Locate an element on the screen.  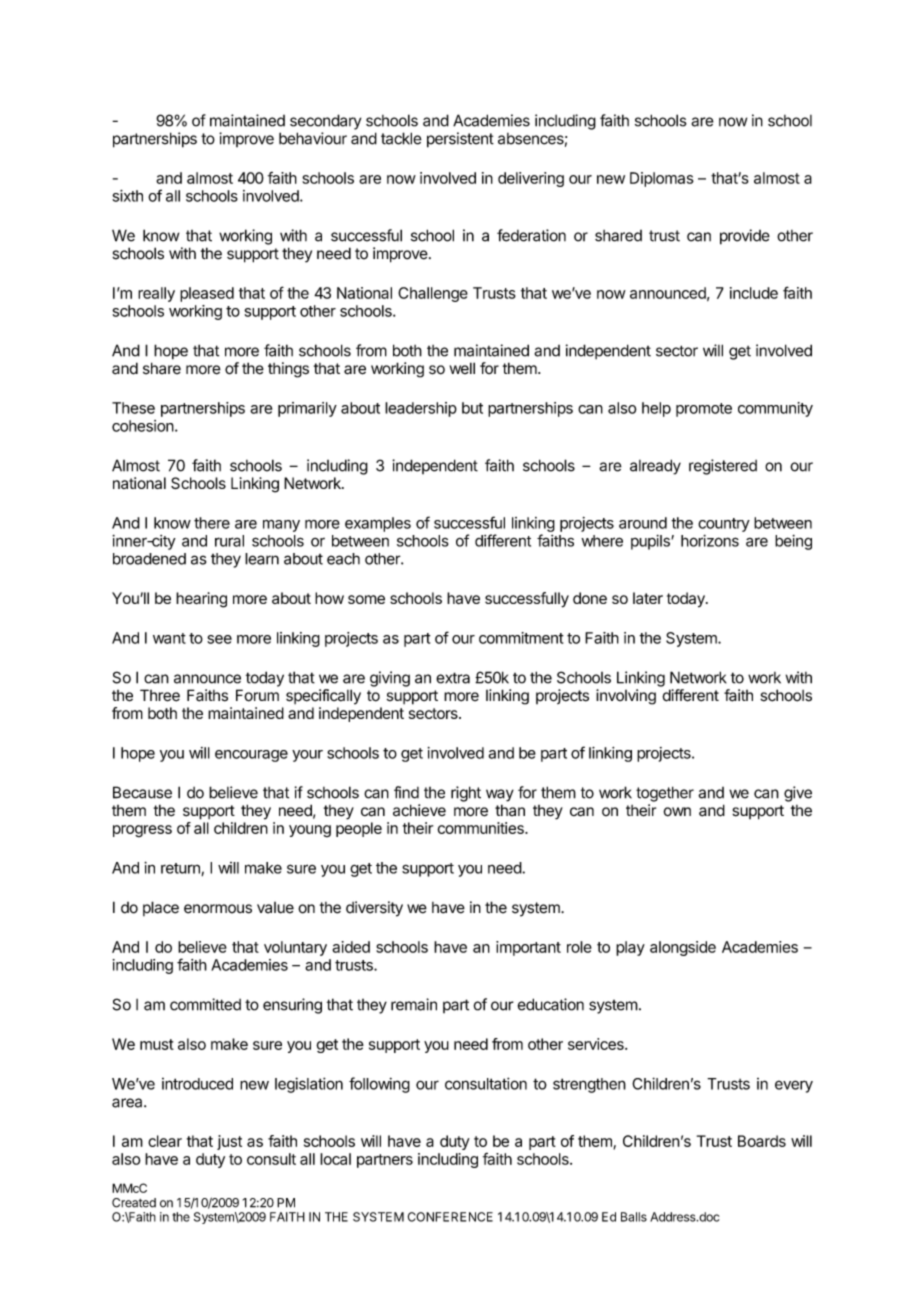
see is located at coordinates (219, 639).
